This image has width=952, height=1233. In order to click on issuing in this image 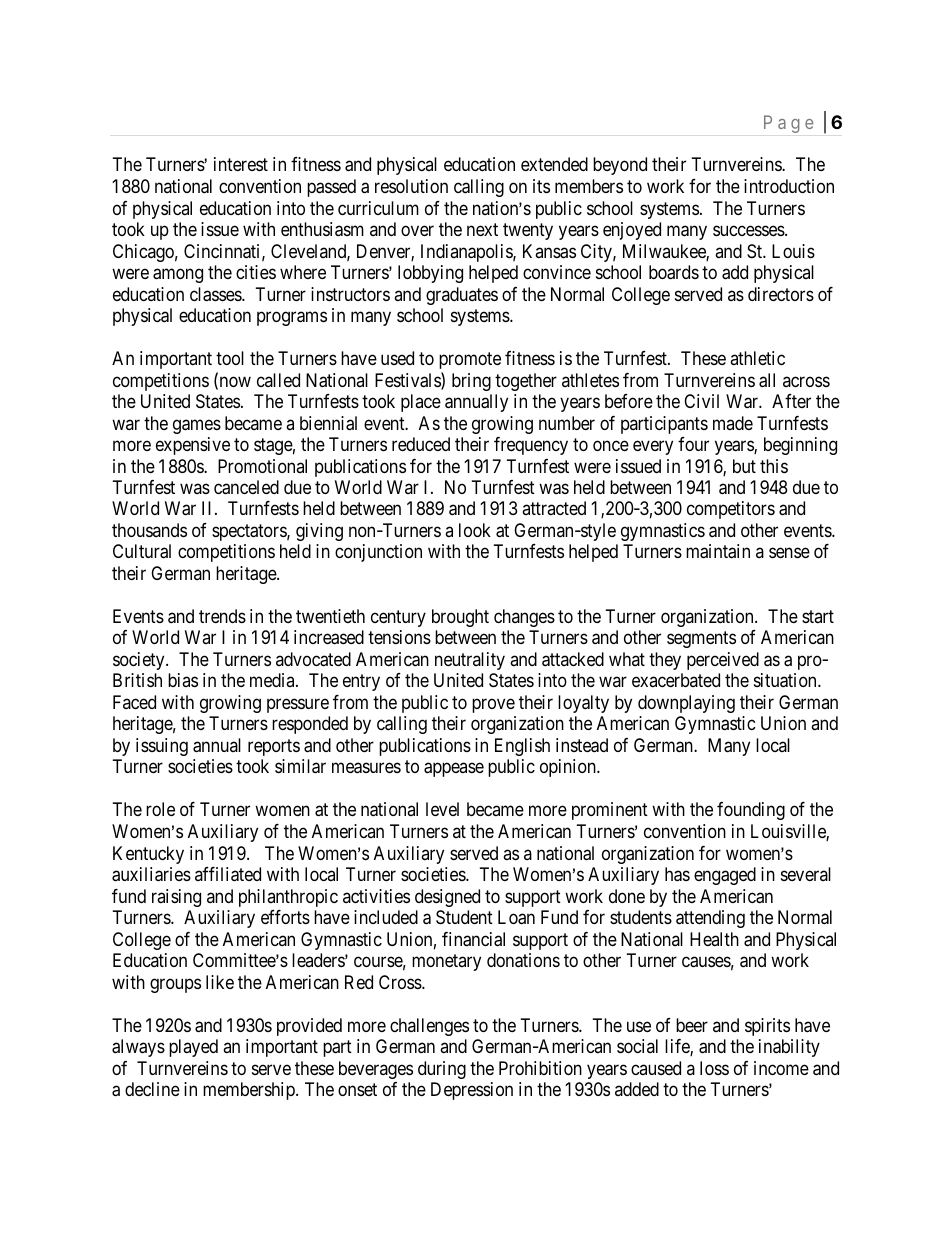, I will do `click(162, 747)`.
